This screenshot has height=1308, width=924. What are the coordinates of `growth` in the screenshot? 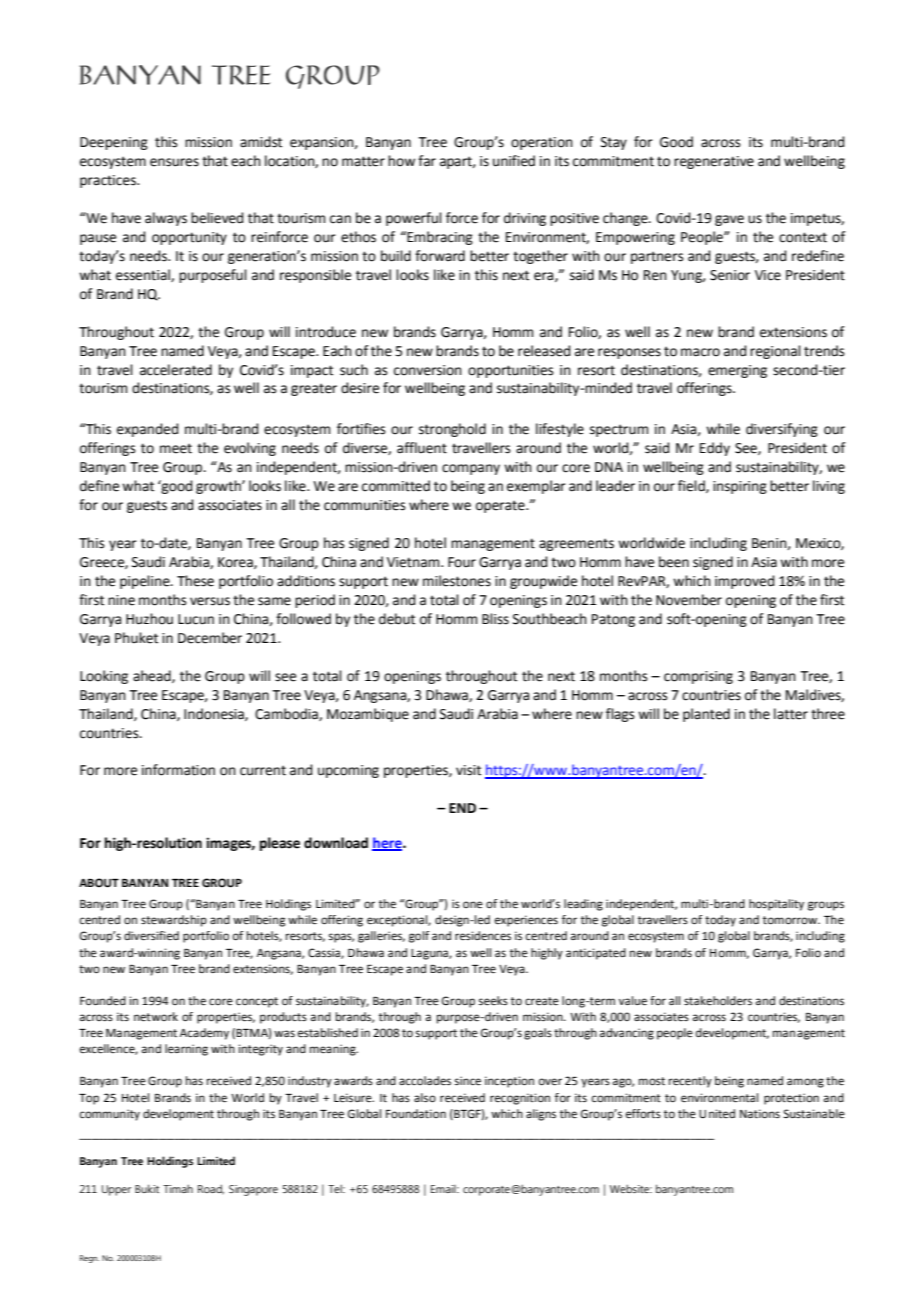 It's located at (219, 487).
